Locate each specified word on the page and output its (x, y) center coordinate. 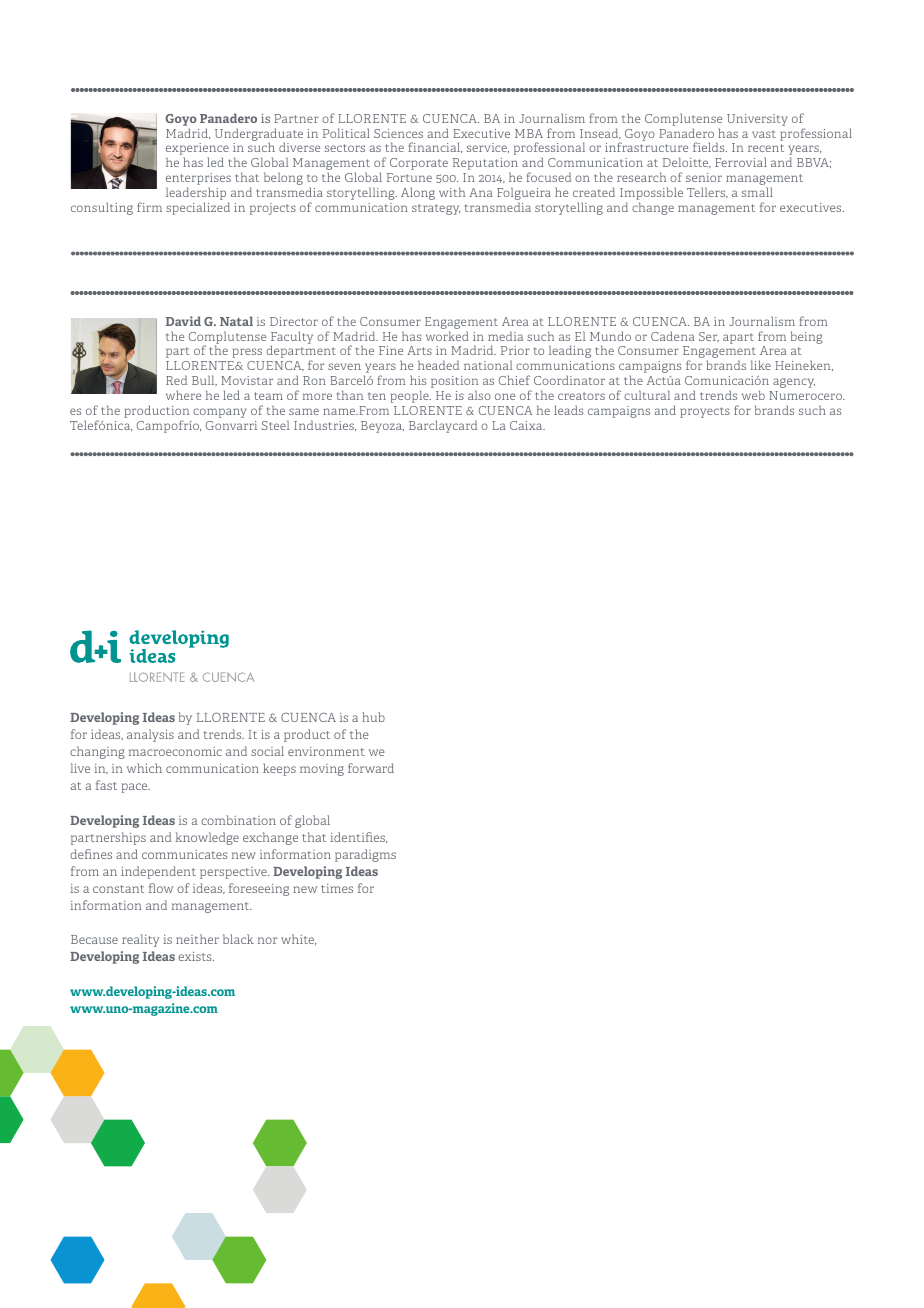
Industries (325, 425)
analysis (150, 735)
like (760, 365)
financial (435, 147)
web (753, 395)
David (183, 321)
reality (140, 940)
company (220, 413)
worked (447, 336)
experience (197, 150)
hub (373, 717)
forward (371, 768)
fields (710, 147)
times (337, 888)
